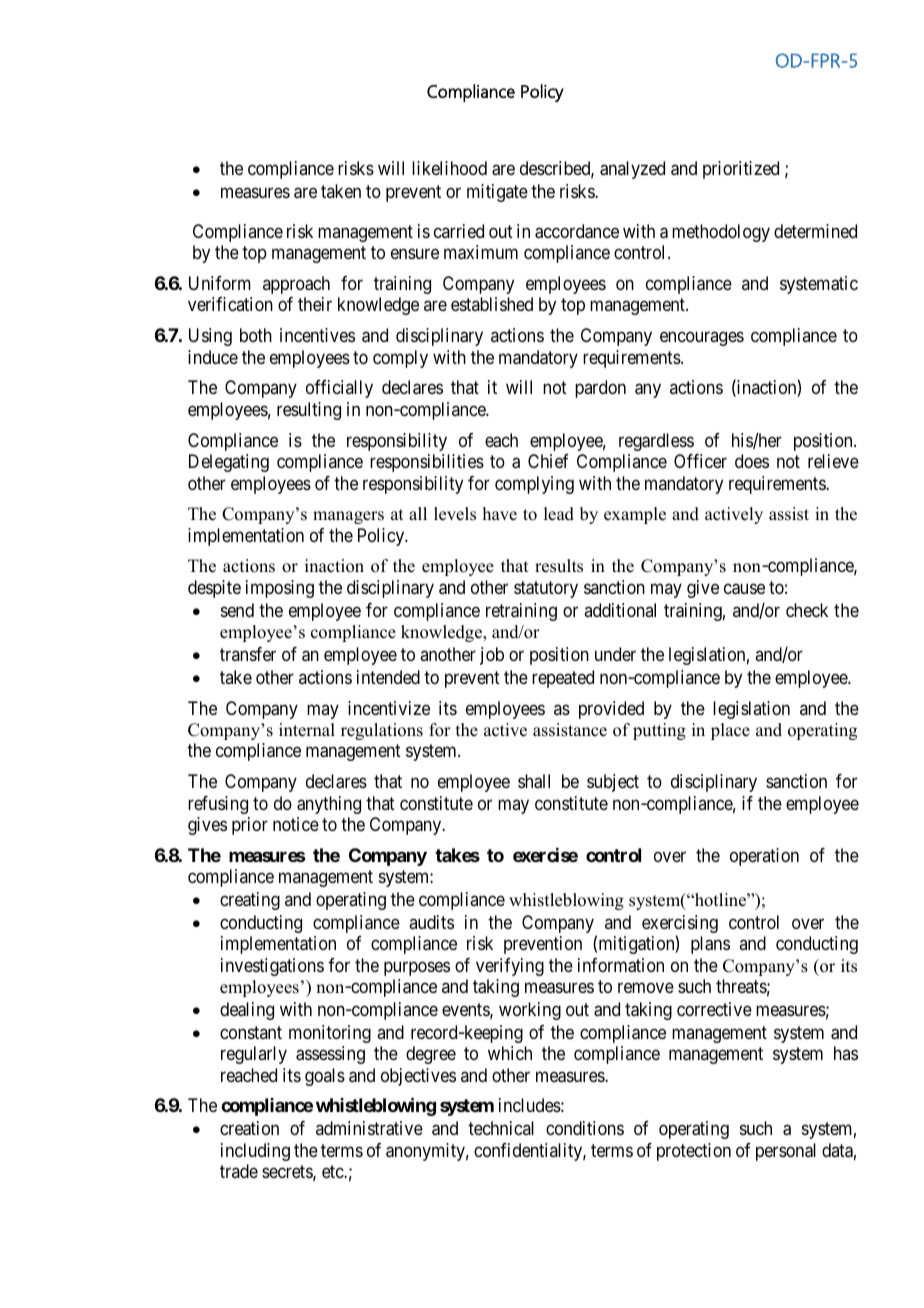 This screenshot has height=1308, width=924. I want to click on mitigate, so click(497, 193).
